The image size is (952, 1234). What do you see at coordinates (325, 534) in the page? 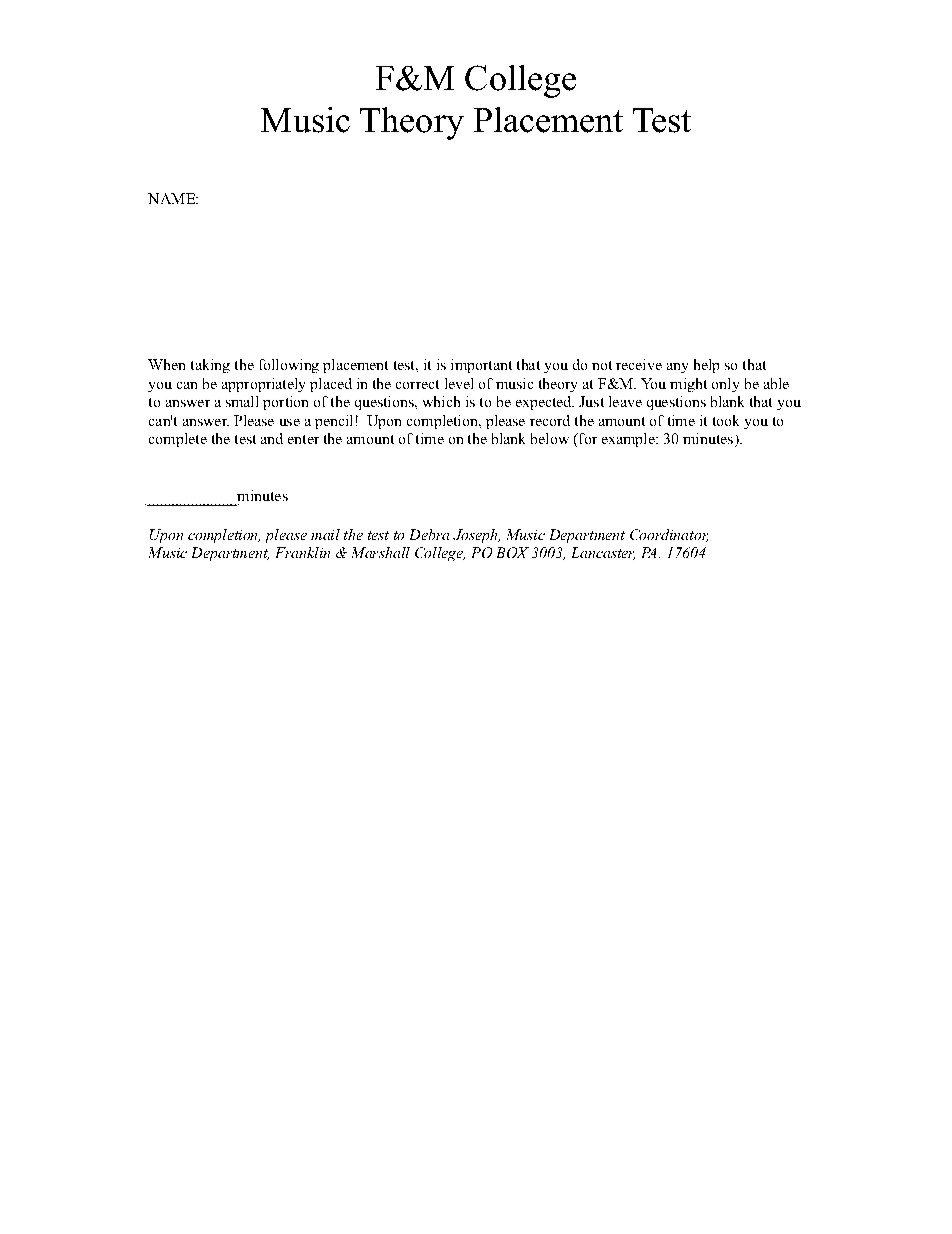
I see `mail` at bounding box center [325, 534].
